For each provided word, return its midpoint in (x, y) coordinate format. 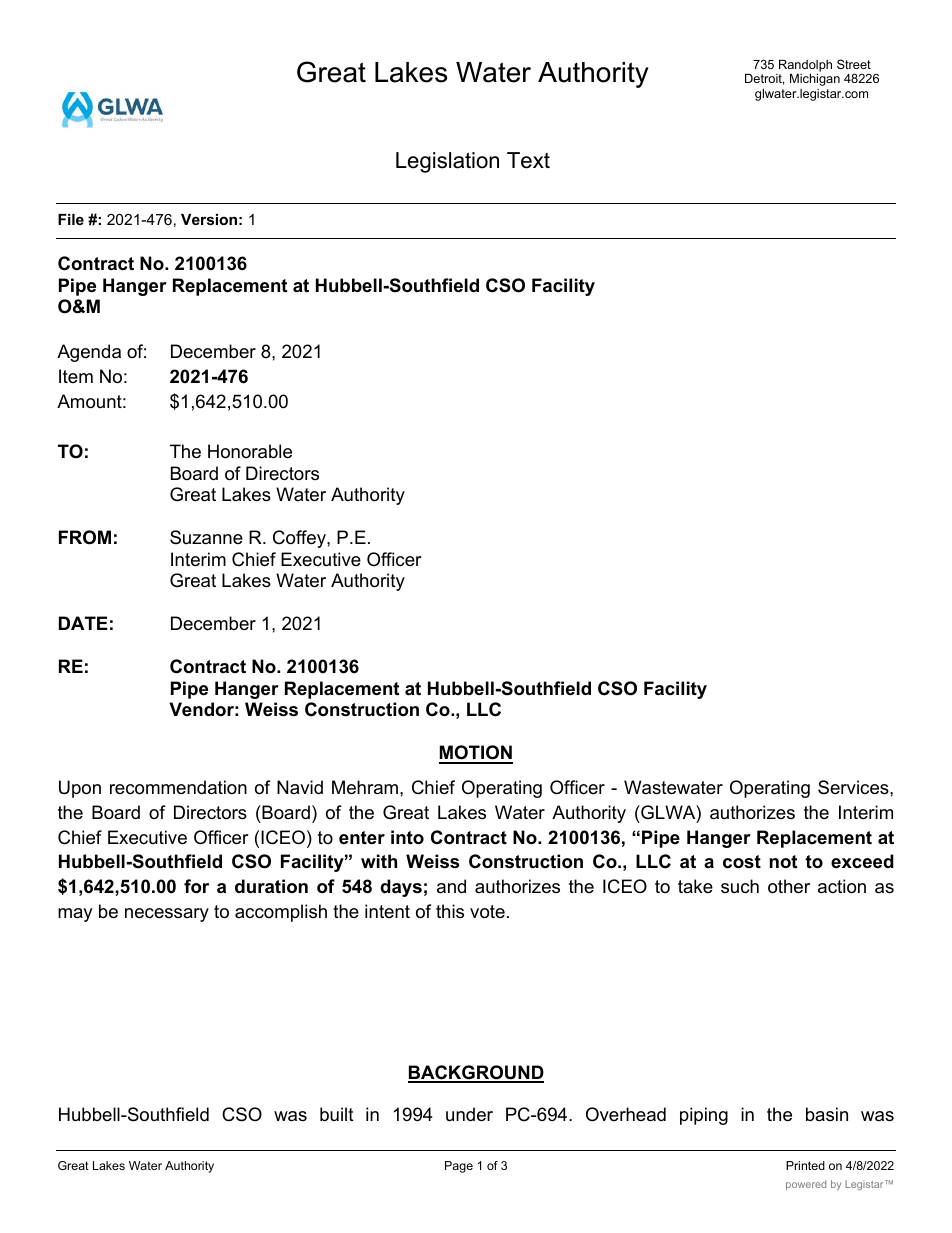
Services (854, 787)
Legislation (447, 162)
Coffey (300, 539)
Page (459, 1167)
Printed (805, 1165)
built (337, 1114)
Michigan (815, 79)
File (71, 219)
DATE (83, 623)
